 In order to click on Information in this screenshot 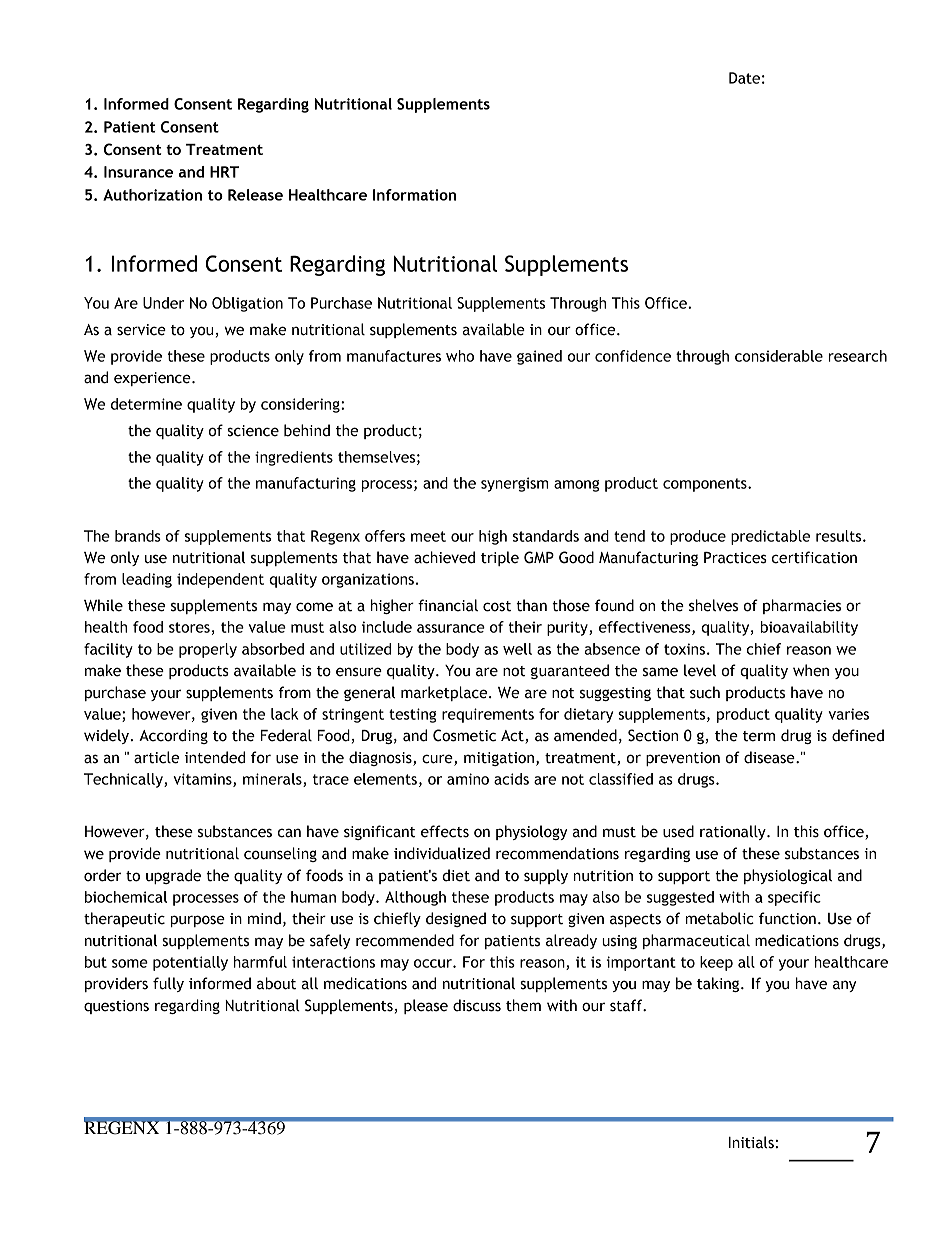, I will do `click(414, 195)`.
